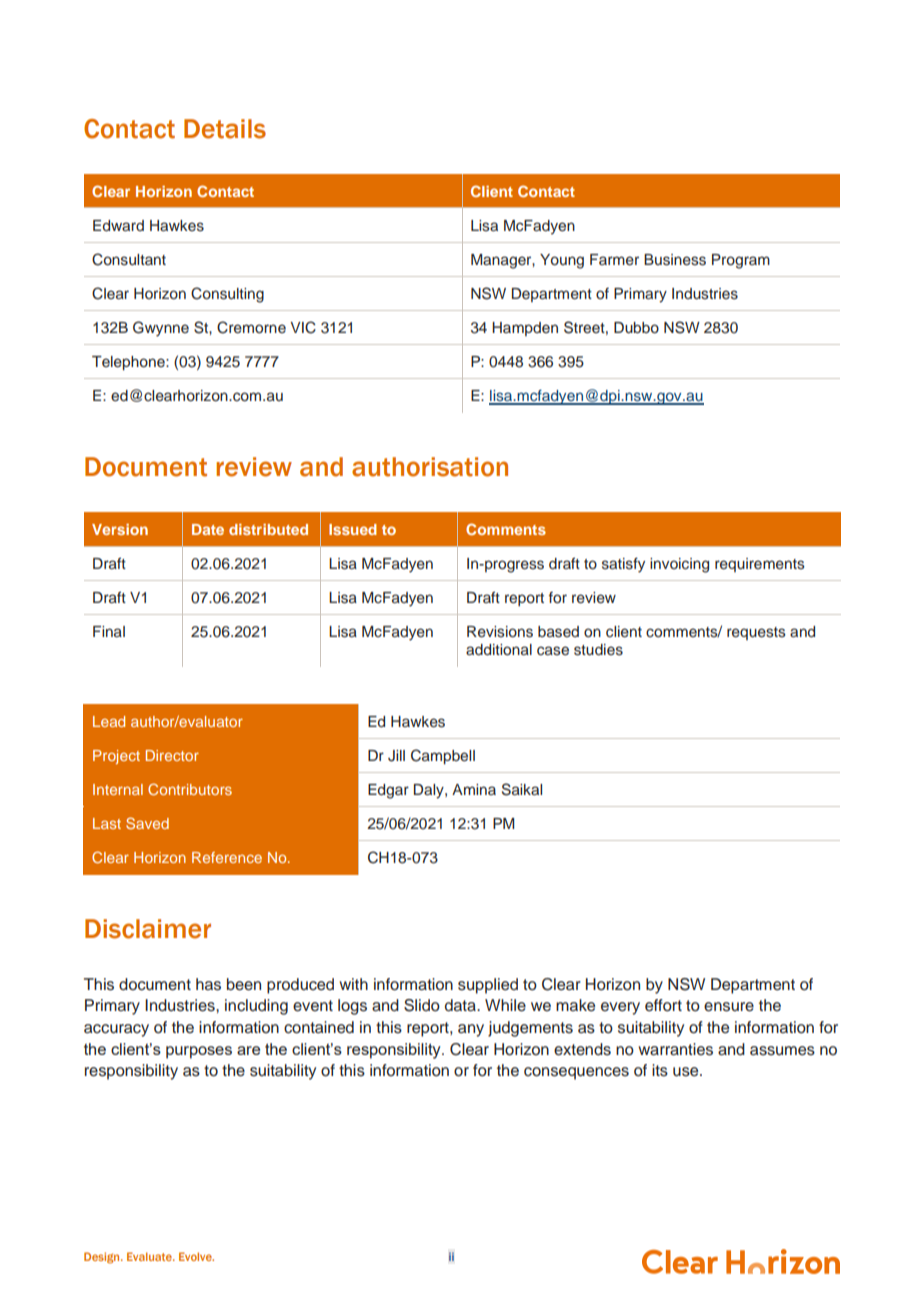 Image resolution: width=924 pixels, height=1308 pixels. Describe the element at coordinates (756, 633) in the screenshot. I see `requests` at that location.
